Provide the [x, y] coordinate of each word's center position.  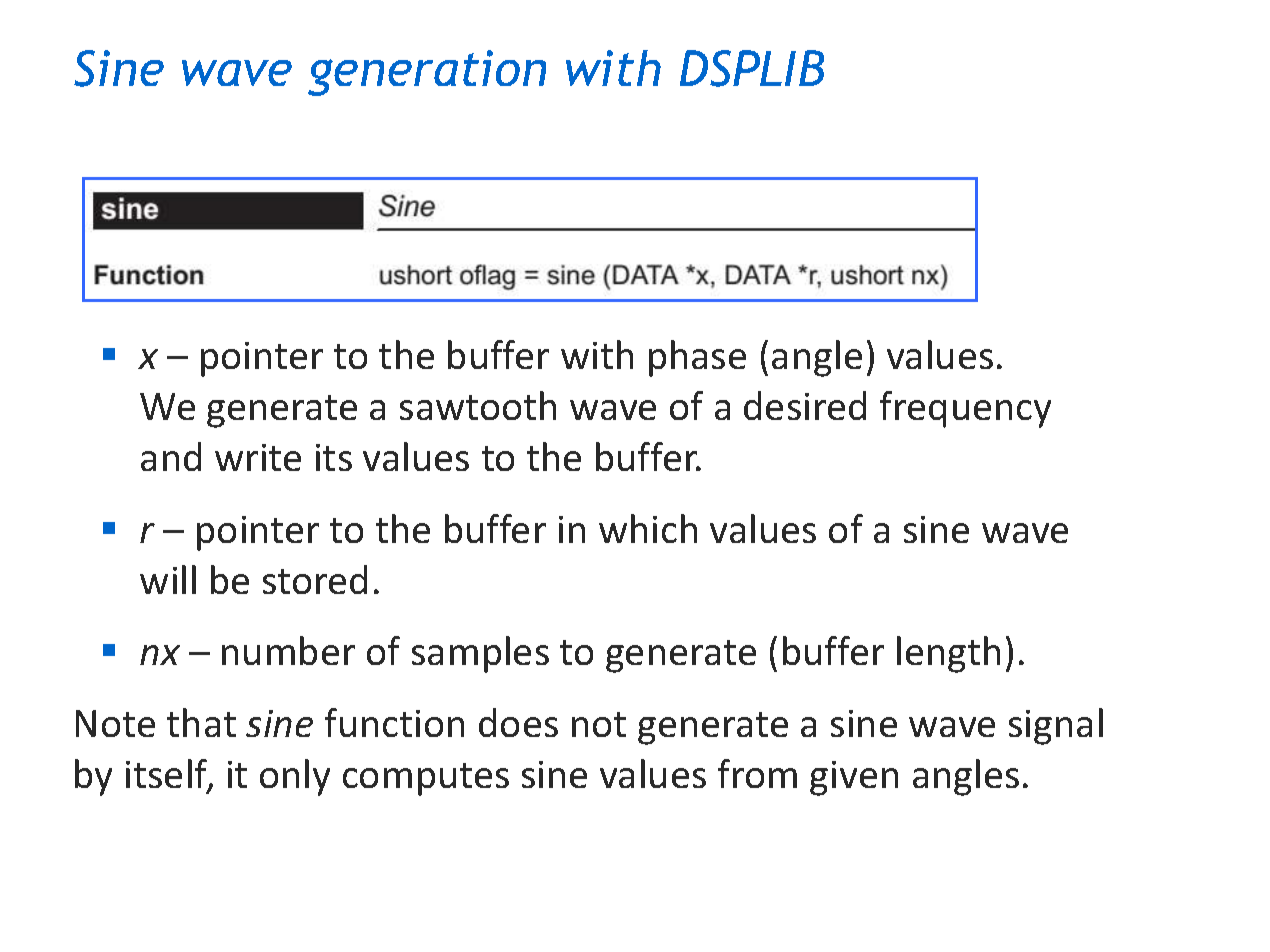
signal [1056, 726]
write [258, 457]
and [171, 456]
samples [480, 654]
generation [427, 73]
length [948, 654]
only [295, 777]
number [288, 650]
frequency [965, 409]
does [518, 722]
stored [315, 579]
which [648, 528]
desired [805, 405]
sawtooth [478, 405]
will [168, 579]
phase [697, 358]
